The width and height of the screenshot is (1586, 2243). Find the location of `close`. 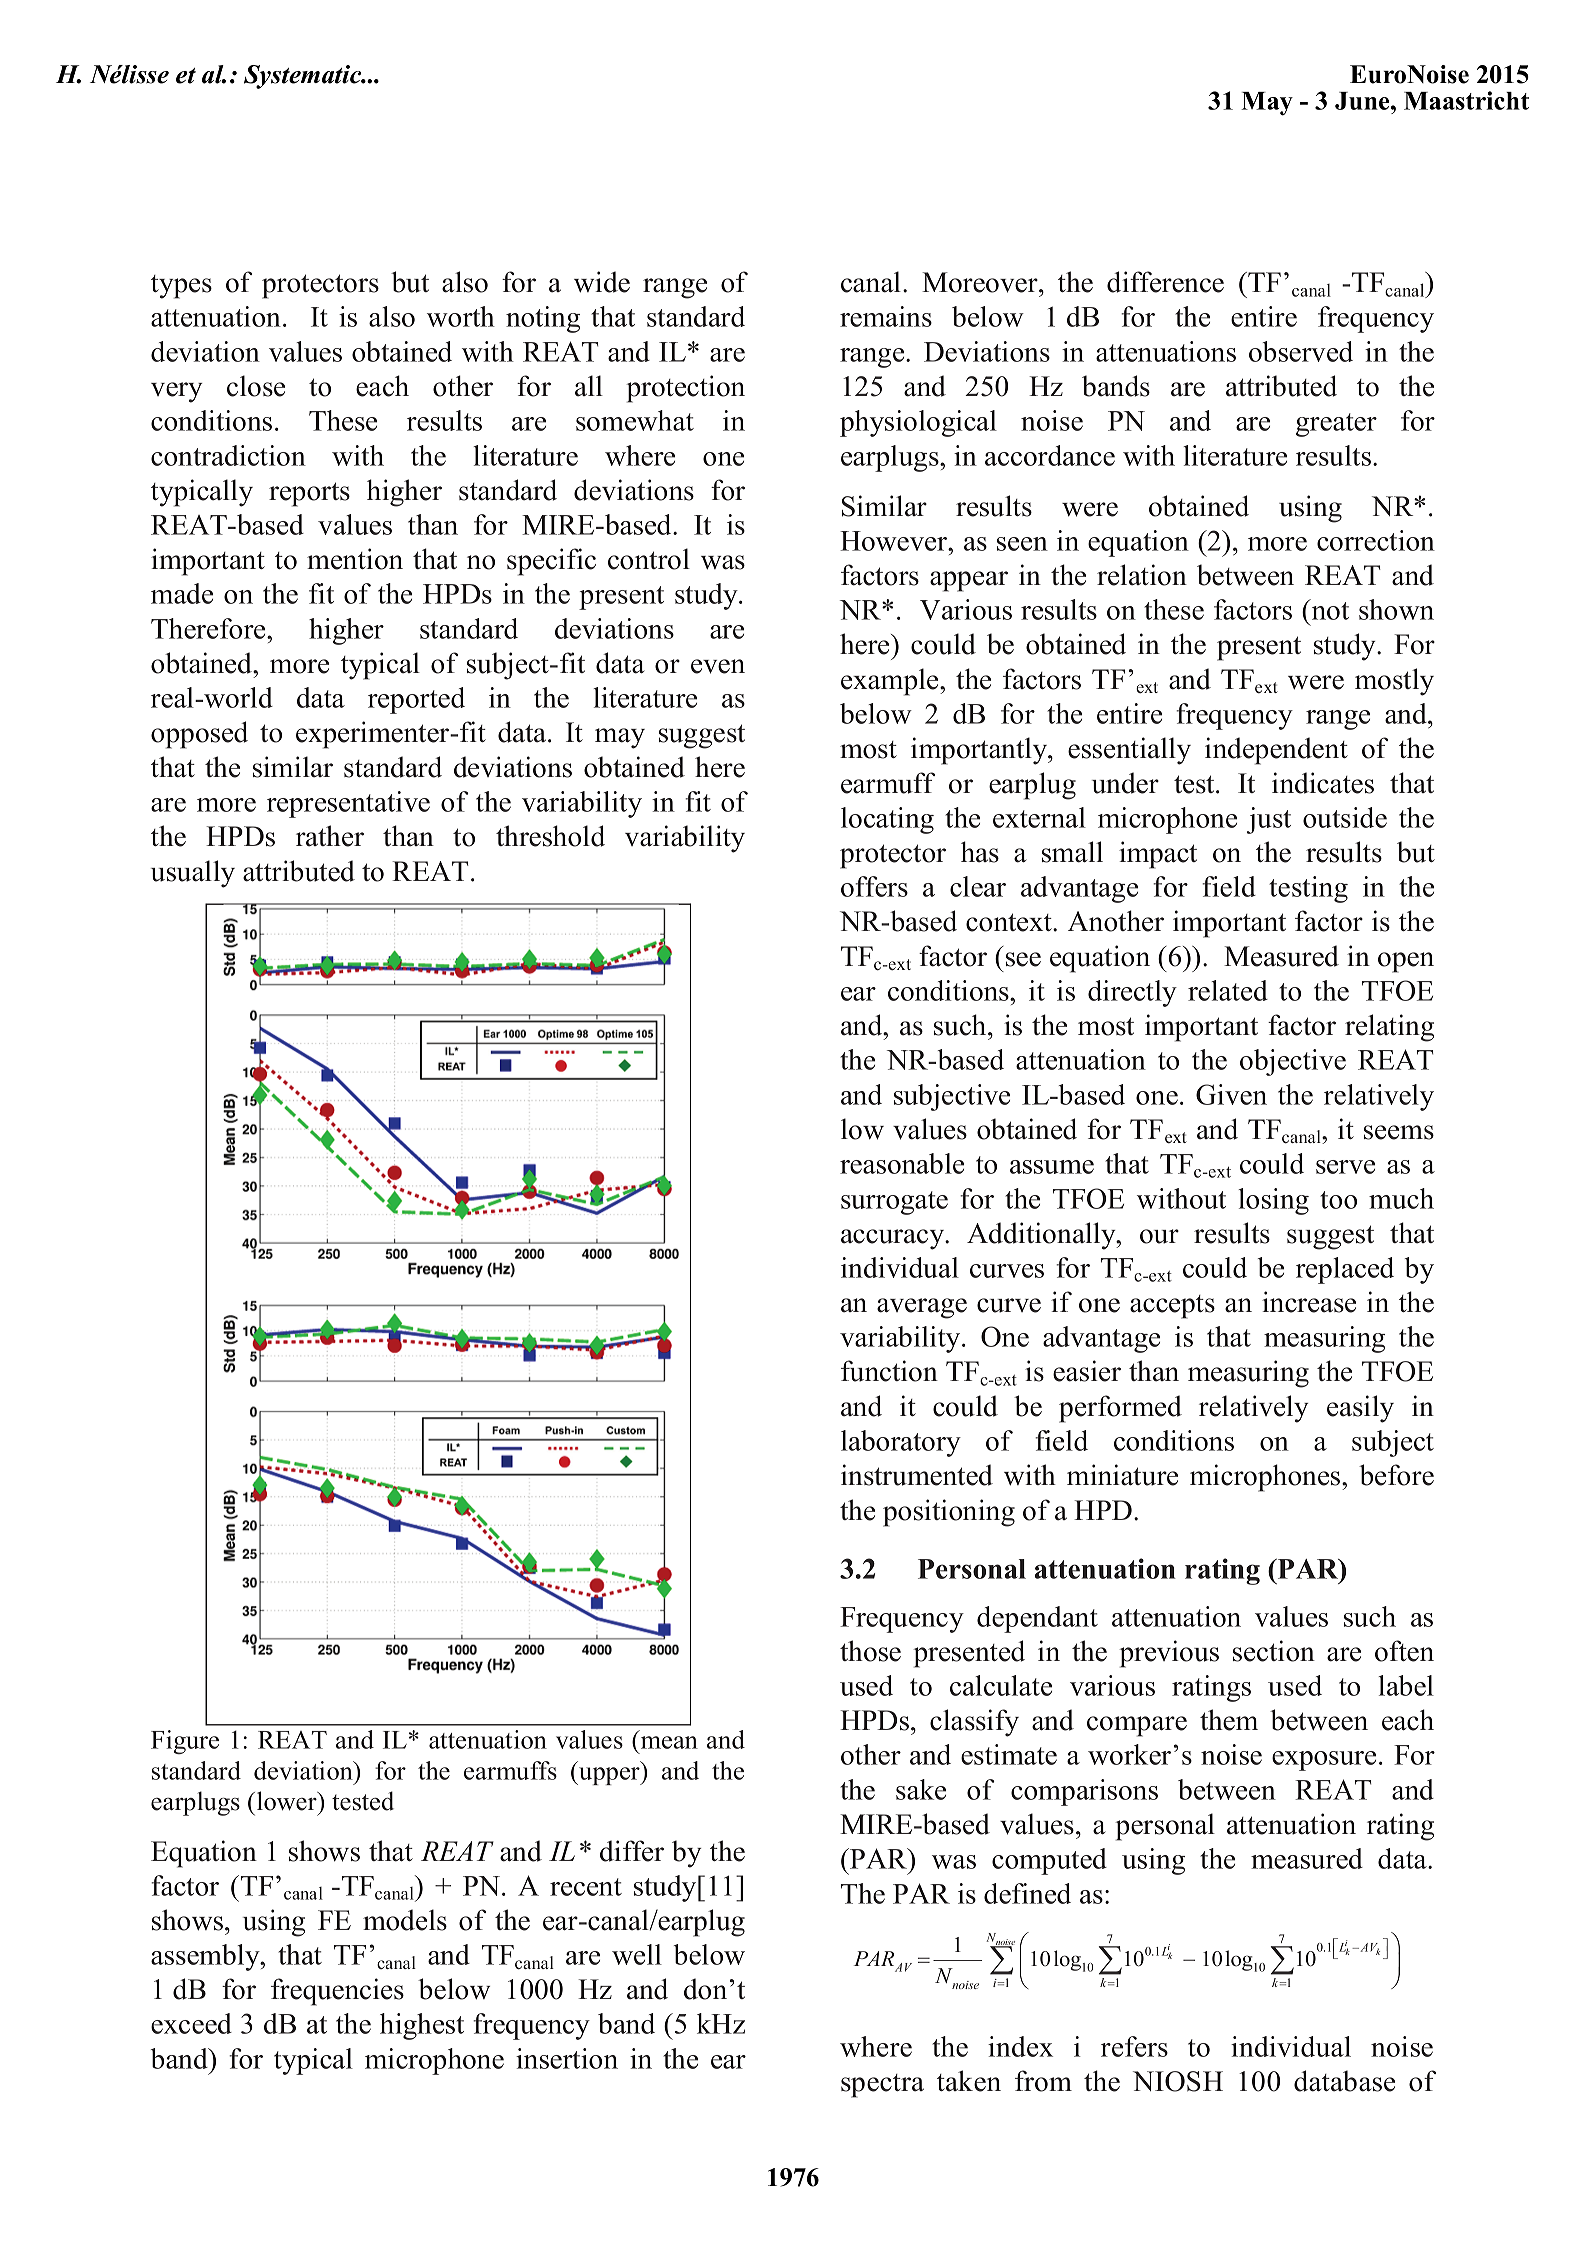

close is located at coordinates (256, 386).
